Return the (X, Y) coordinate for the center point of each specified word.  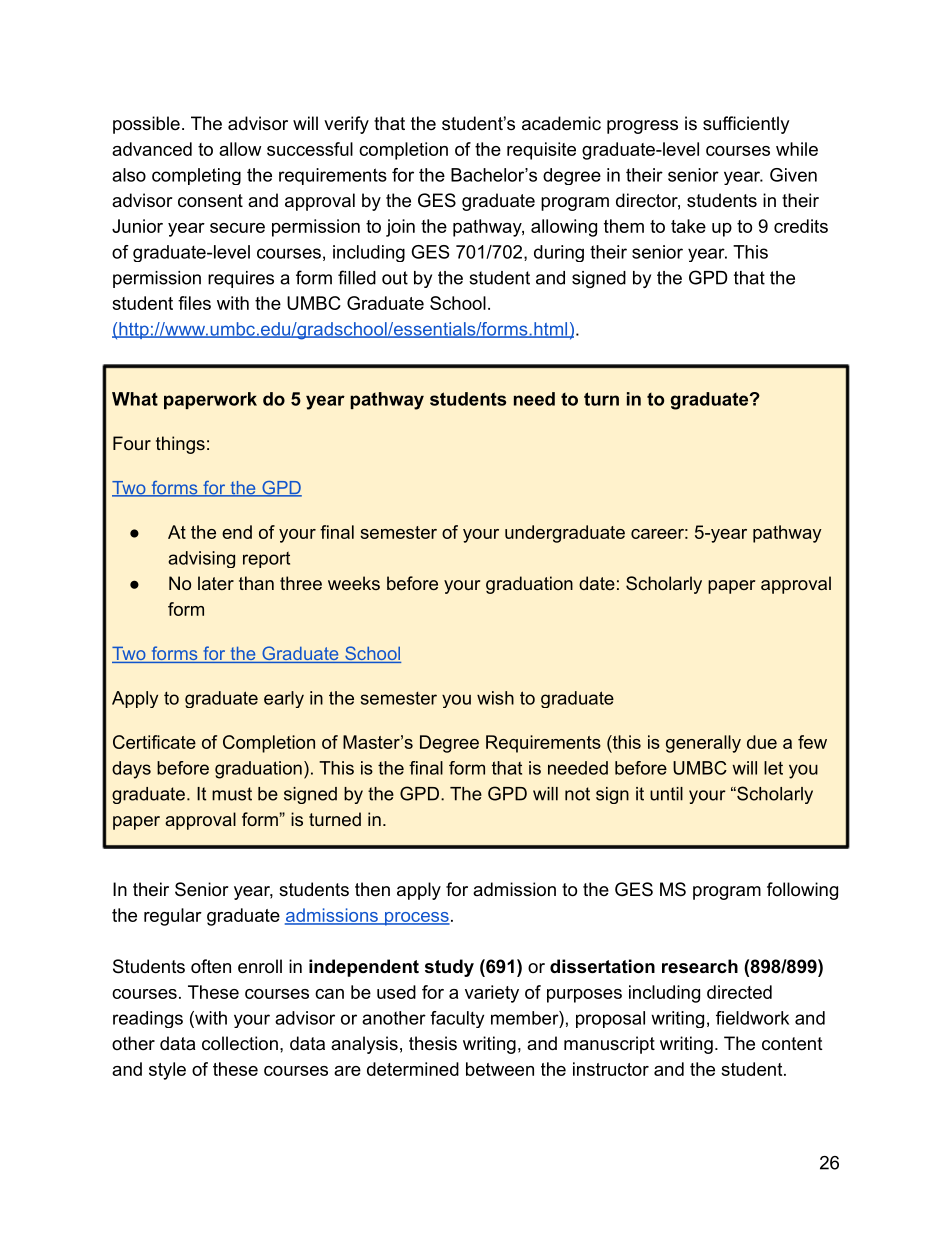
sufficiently (746, 125)
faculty (457, 1019)
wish (495, 698)
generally (703, 744)
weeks (354, 583)
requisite (541, 151)
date (597, 583)
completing (196, 176)
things (180, 445)
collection (240, 1043)
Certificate (154, 742)
